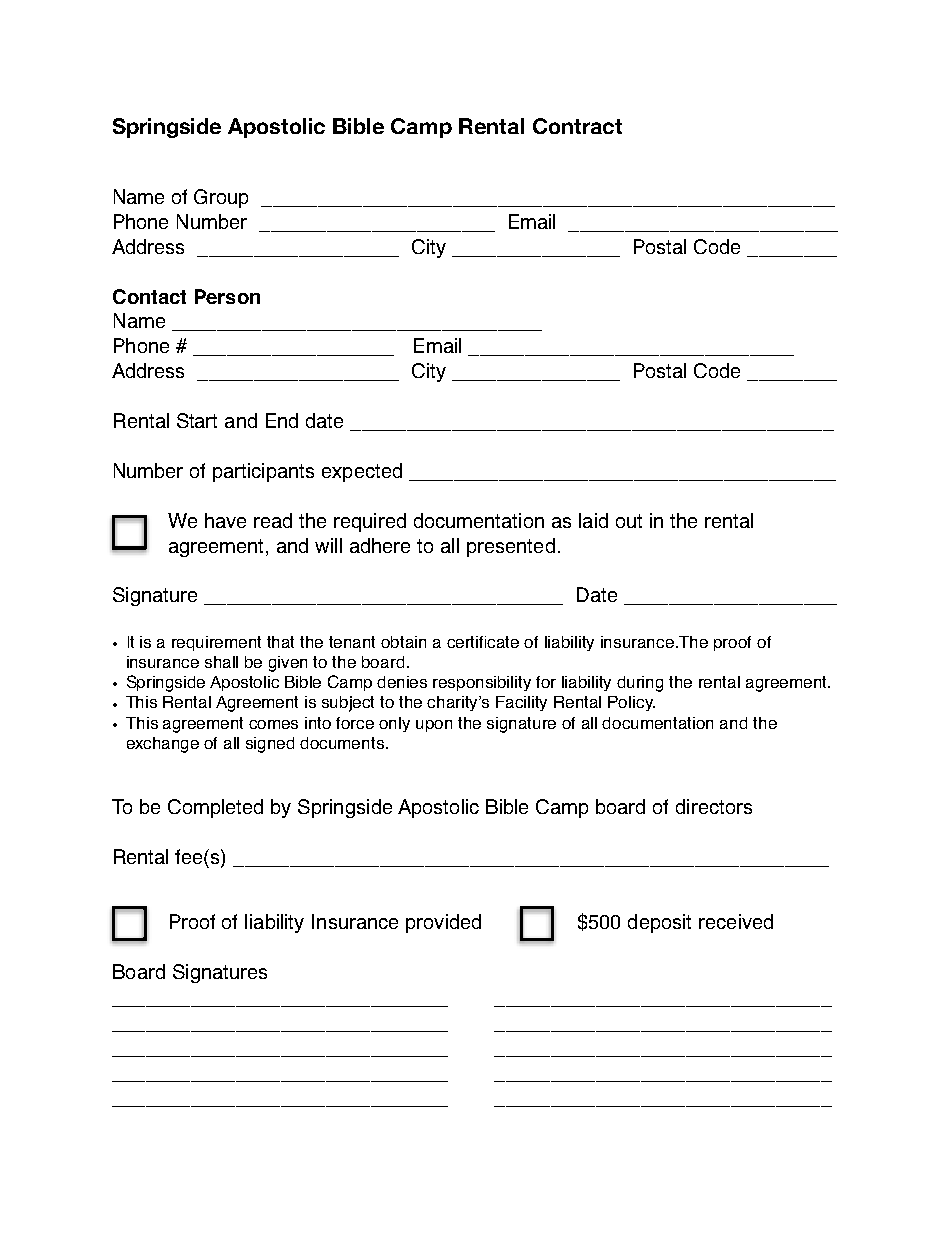  I want to click on provided, so click(443, 923).
